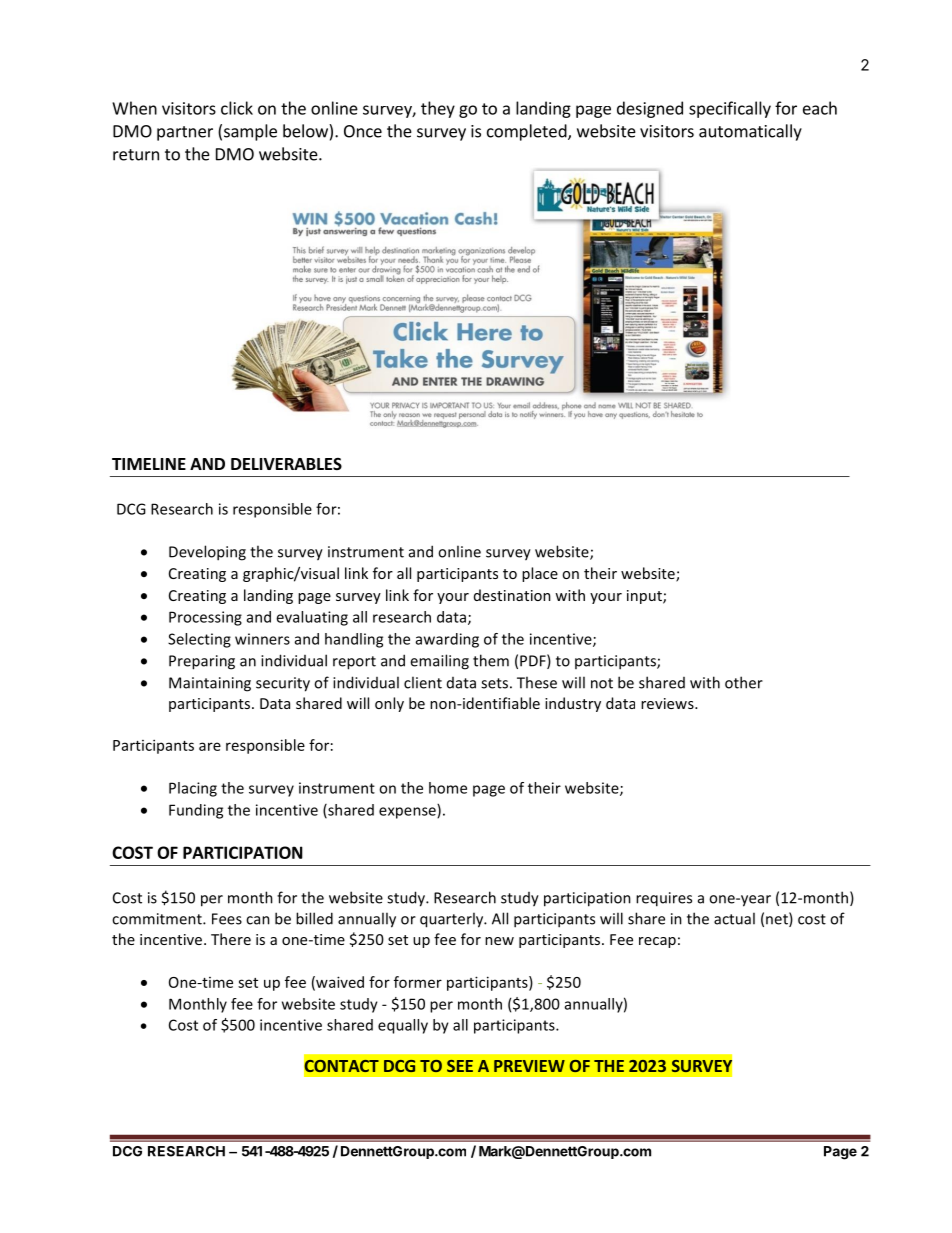 The image size is (952, 1233). I want to click on automatically, so click(750, 132).
